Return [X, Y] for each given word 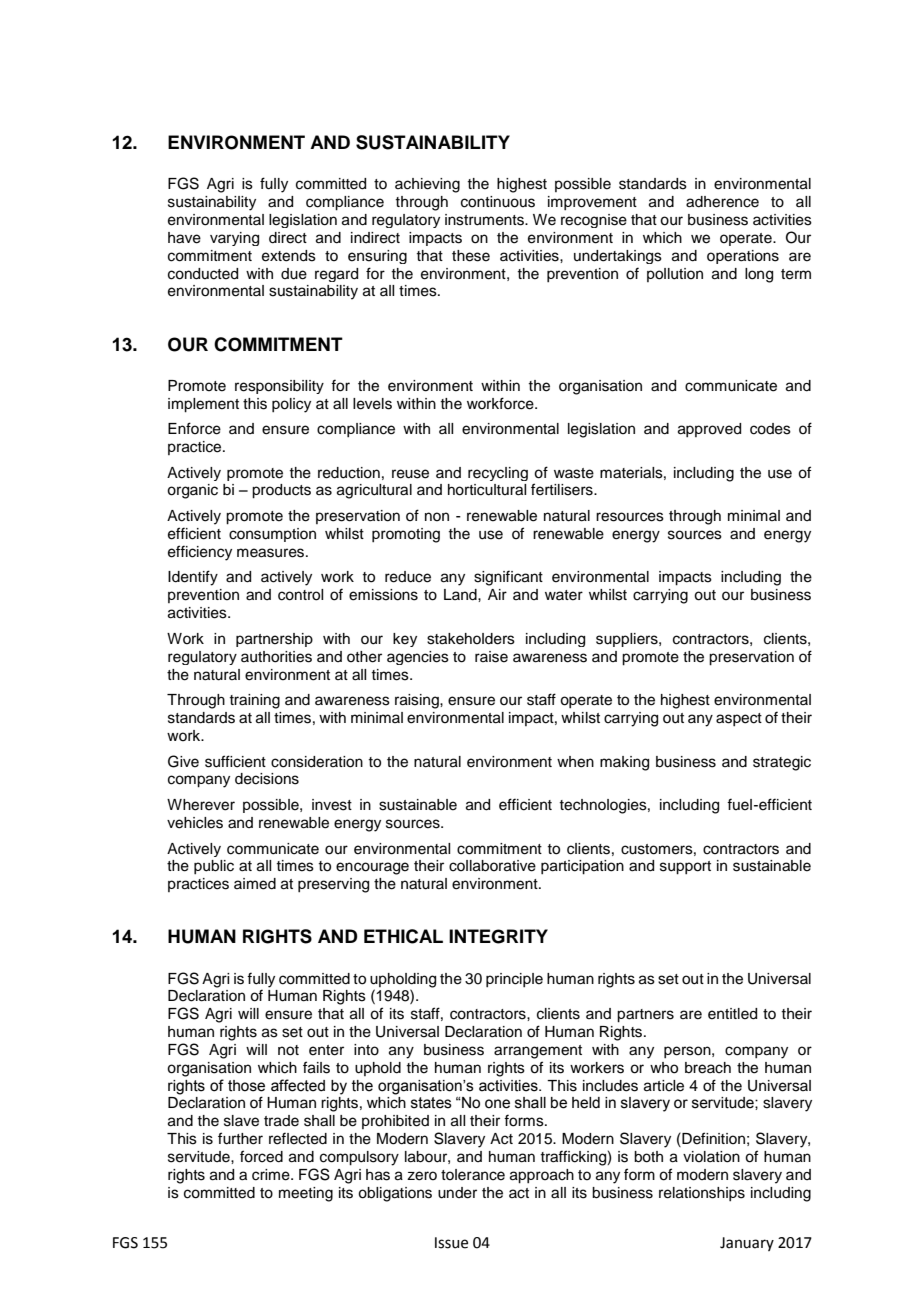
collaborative [492, 866]
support [685, 868]
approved [709, 430]
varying [234, 239]
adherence [722, 202]
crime [272, 1175]
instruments [485, 220]
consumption [272, 535]
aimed [255, 884]
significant [508, 578]
